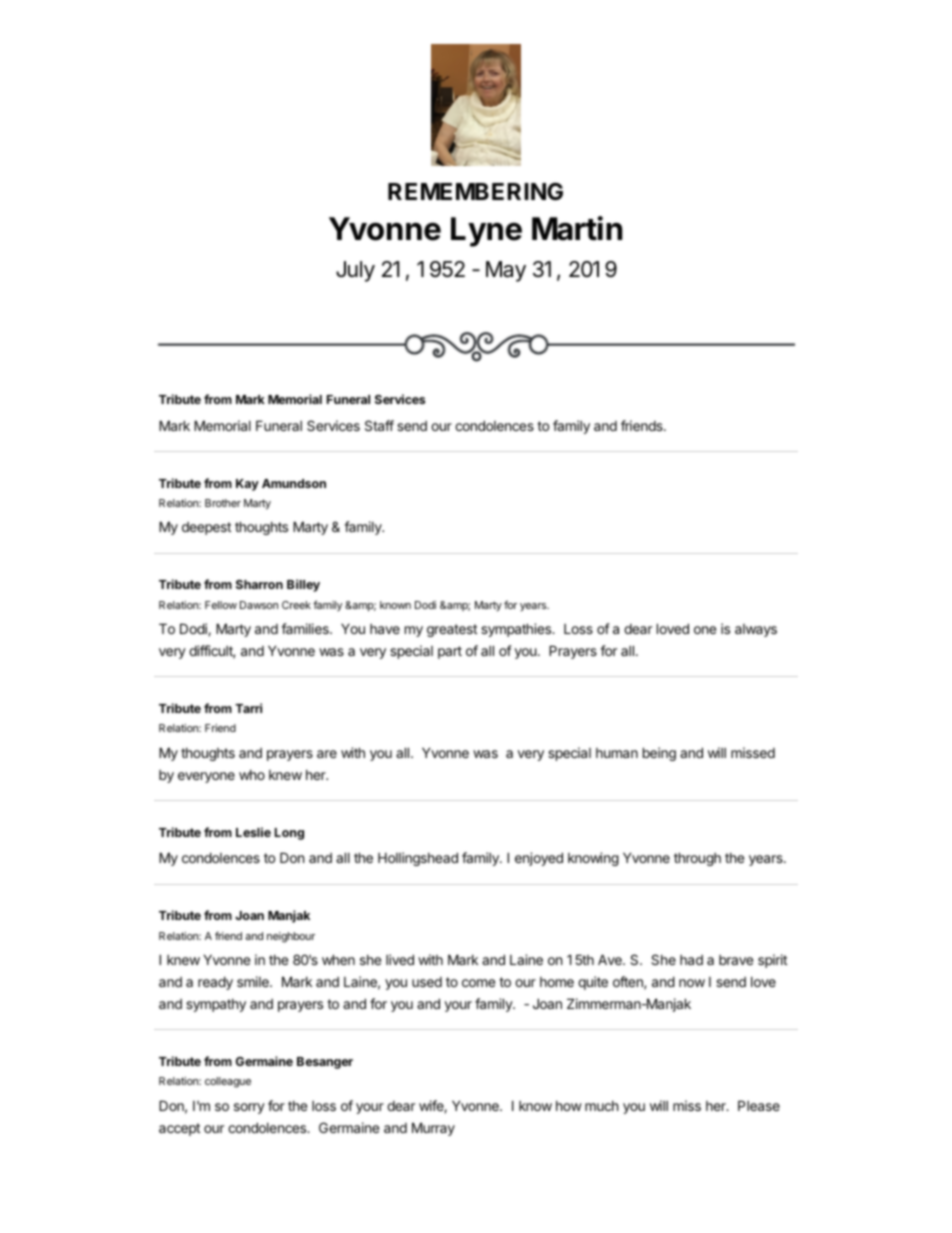  I want to click on Lyne, so click(486, 232).
